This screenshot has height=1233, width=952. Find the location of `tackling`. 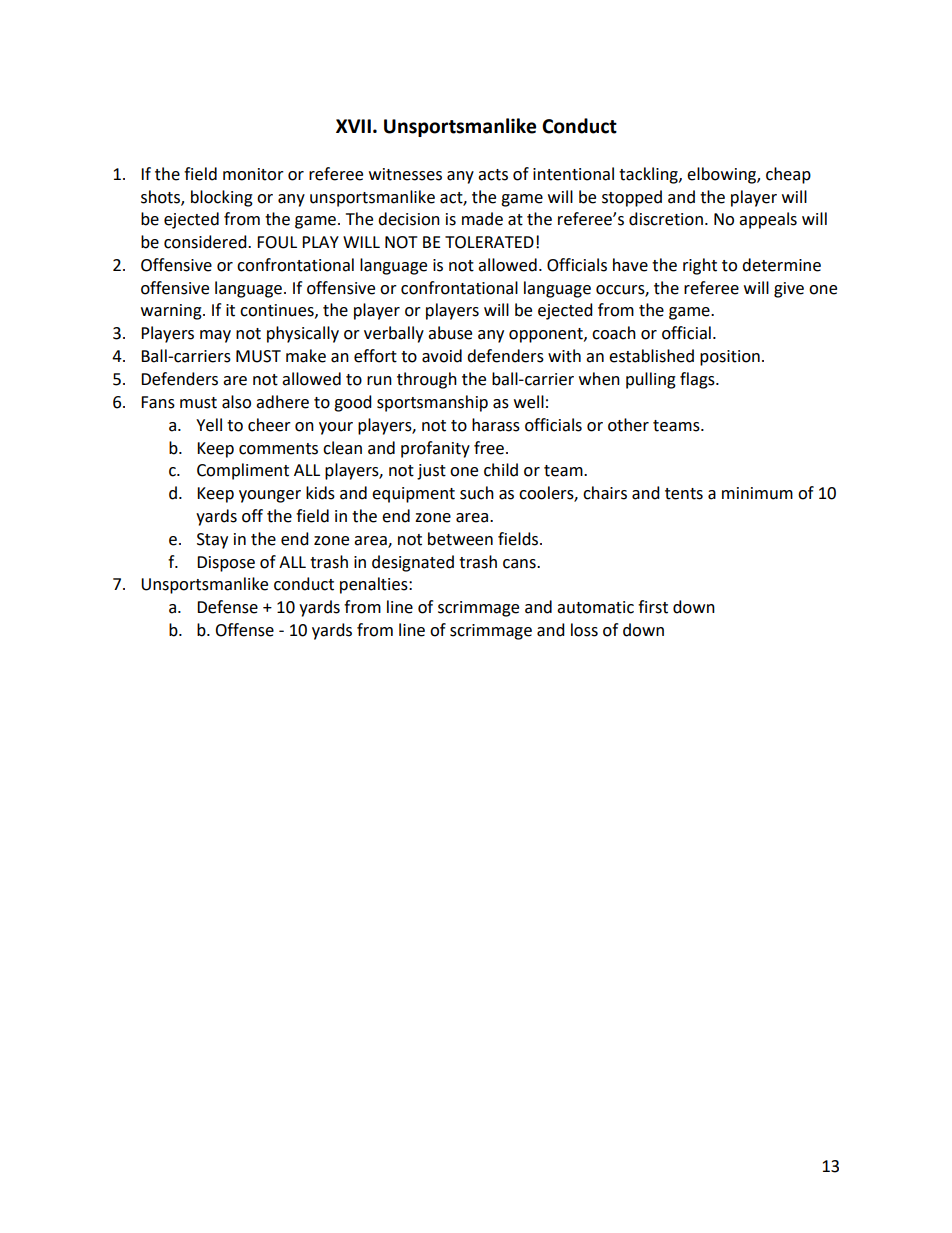

tackling is located at coordinates (649, 175).
